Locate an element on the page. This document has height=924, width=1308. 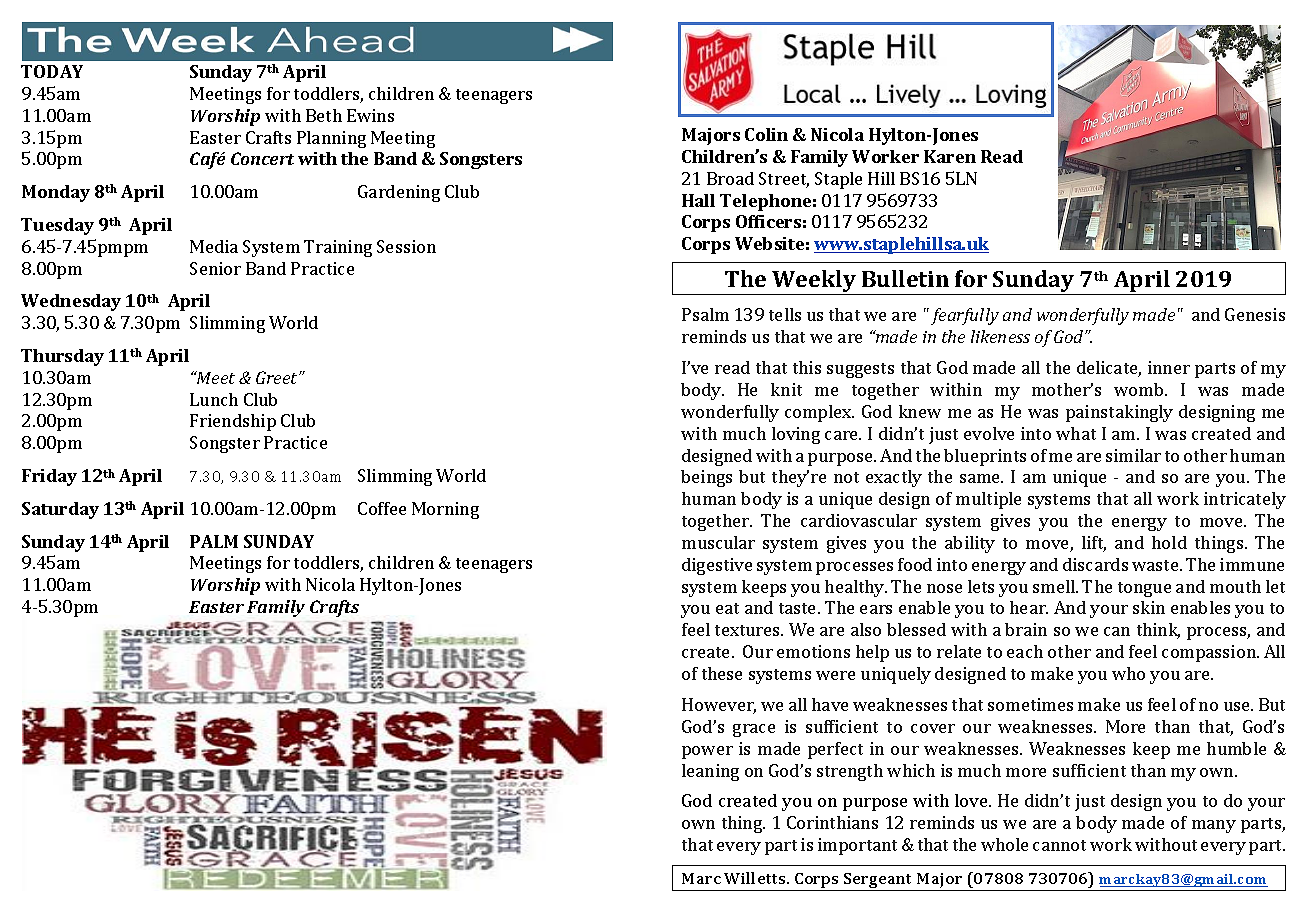
Genesis is located at coordinates (1255, 314).
